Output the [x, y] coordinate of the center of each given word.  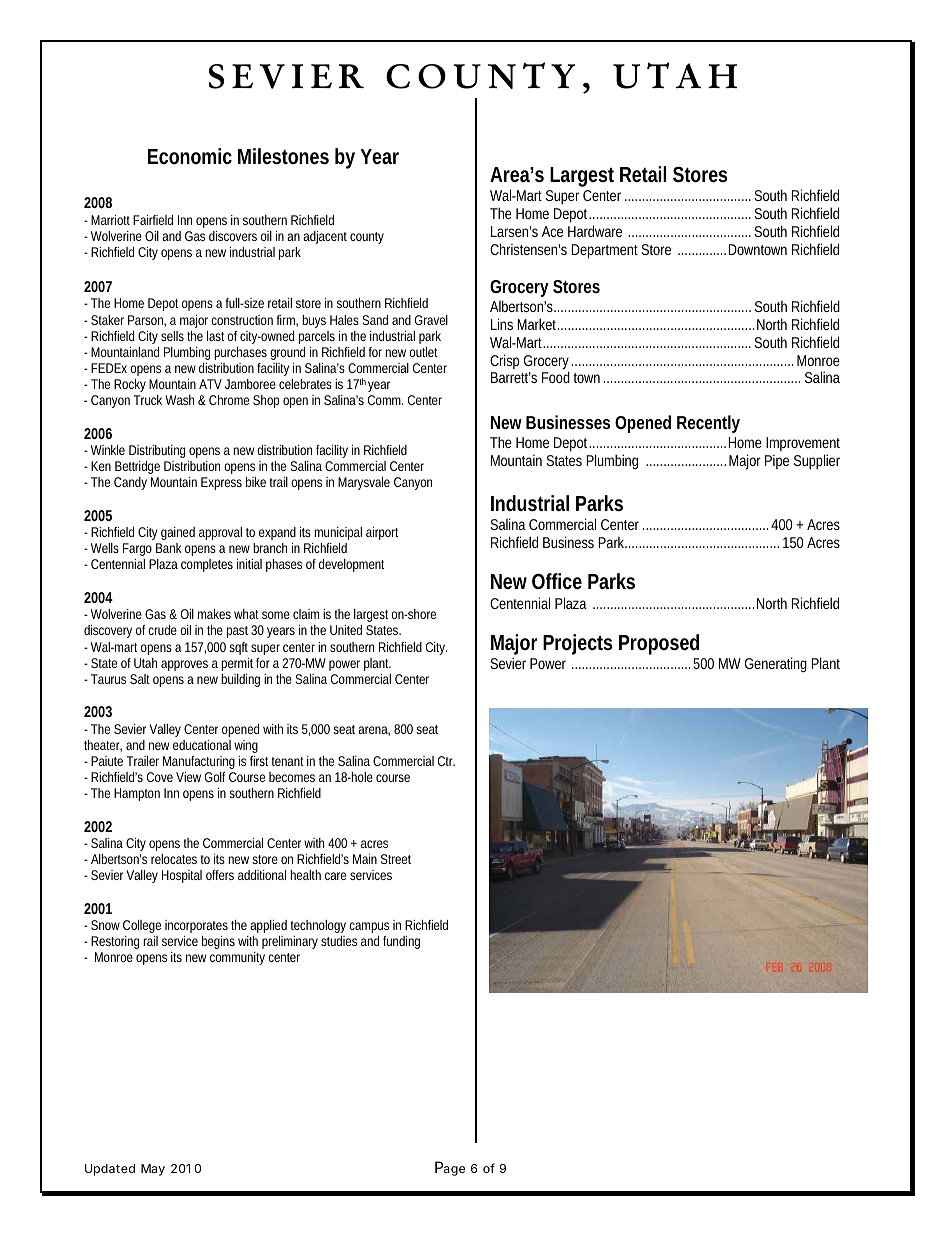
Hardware [595, 231]
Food [556, 377]
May [153, 1170]
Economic [190, 156]
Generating [776, 665]
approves [184, 665]
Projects [577, 644]
